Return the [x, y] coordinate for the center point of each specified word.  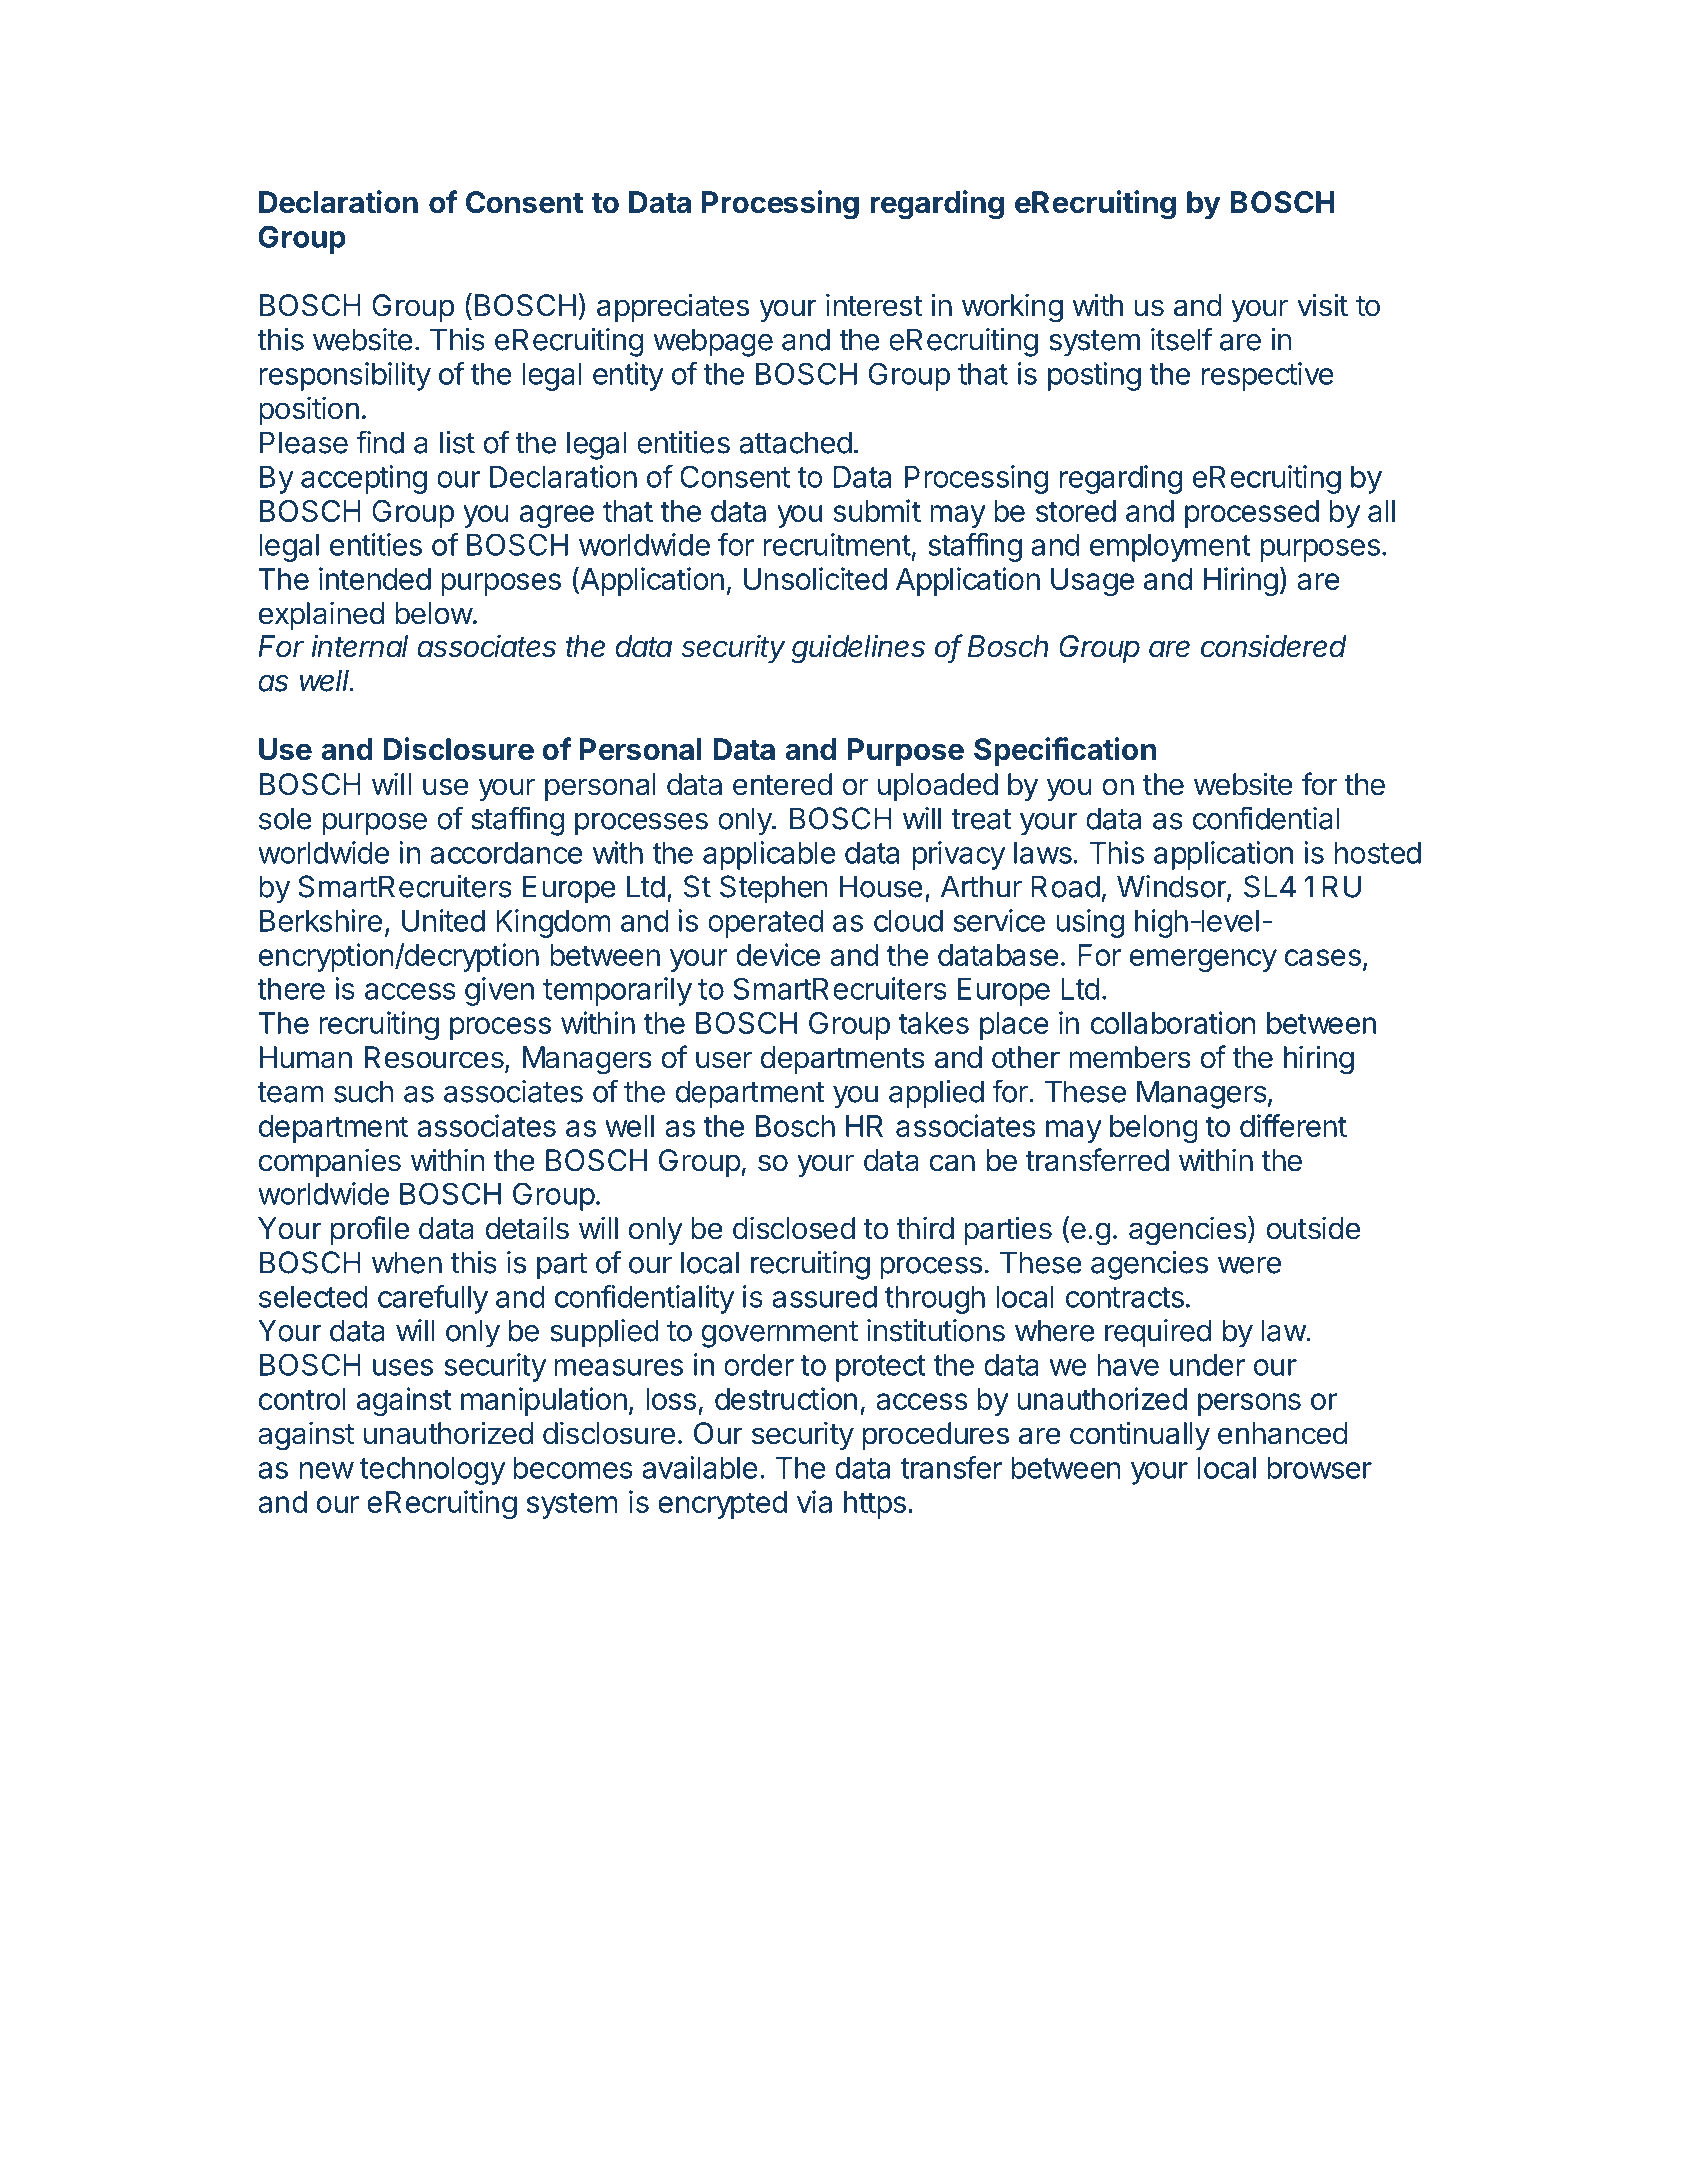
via [814, 1501]
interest [874, 305]
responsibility [345, 376]
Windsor [1172, 887]
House [881, 886]
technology [432, 1471]
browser [1319, 1468]
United [443, 920]
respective [1268, 376]
